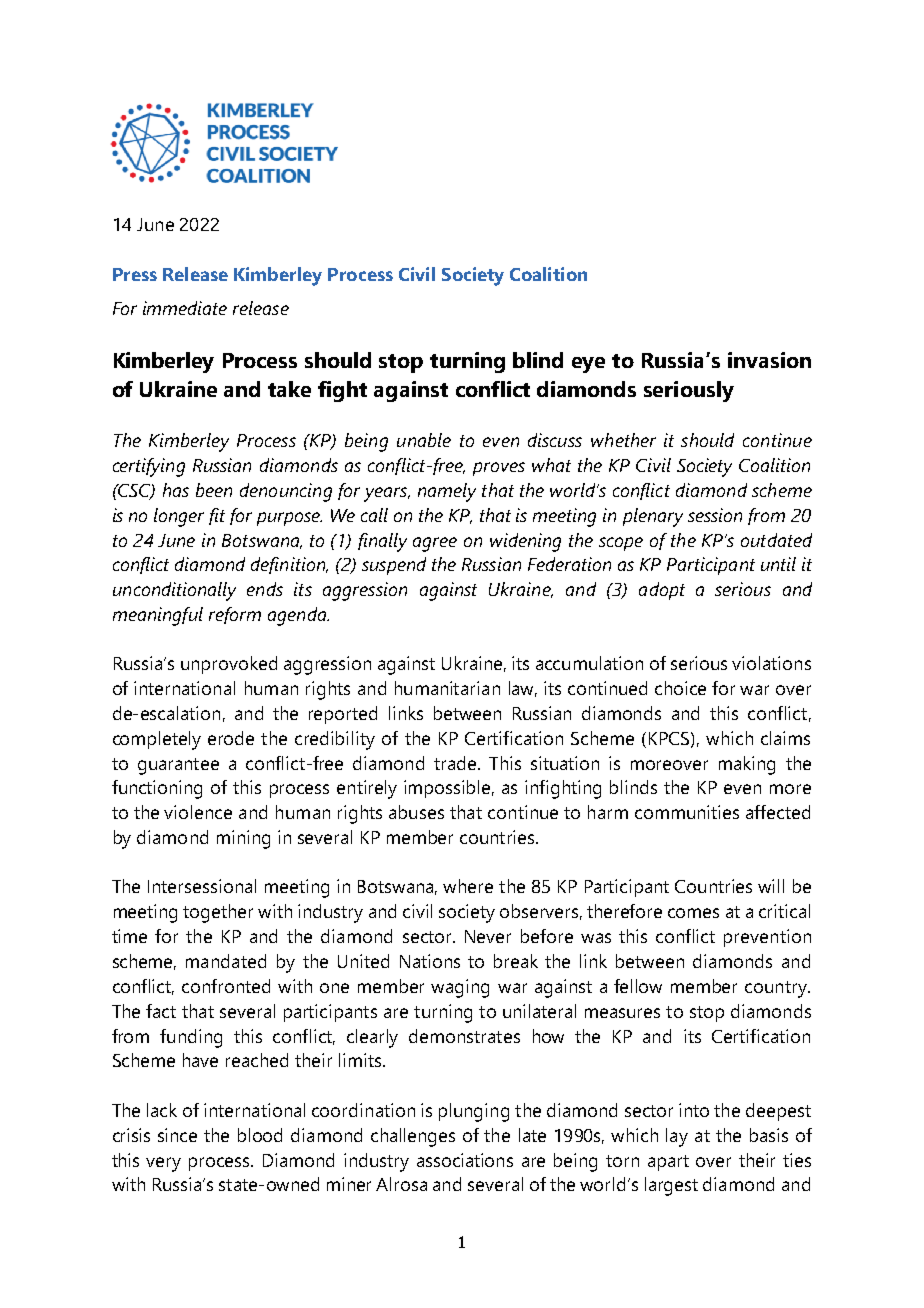  Describe the element at coordinates (226, 961) in the page. I see `mandated` at that location.
